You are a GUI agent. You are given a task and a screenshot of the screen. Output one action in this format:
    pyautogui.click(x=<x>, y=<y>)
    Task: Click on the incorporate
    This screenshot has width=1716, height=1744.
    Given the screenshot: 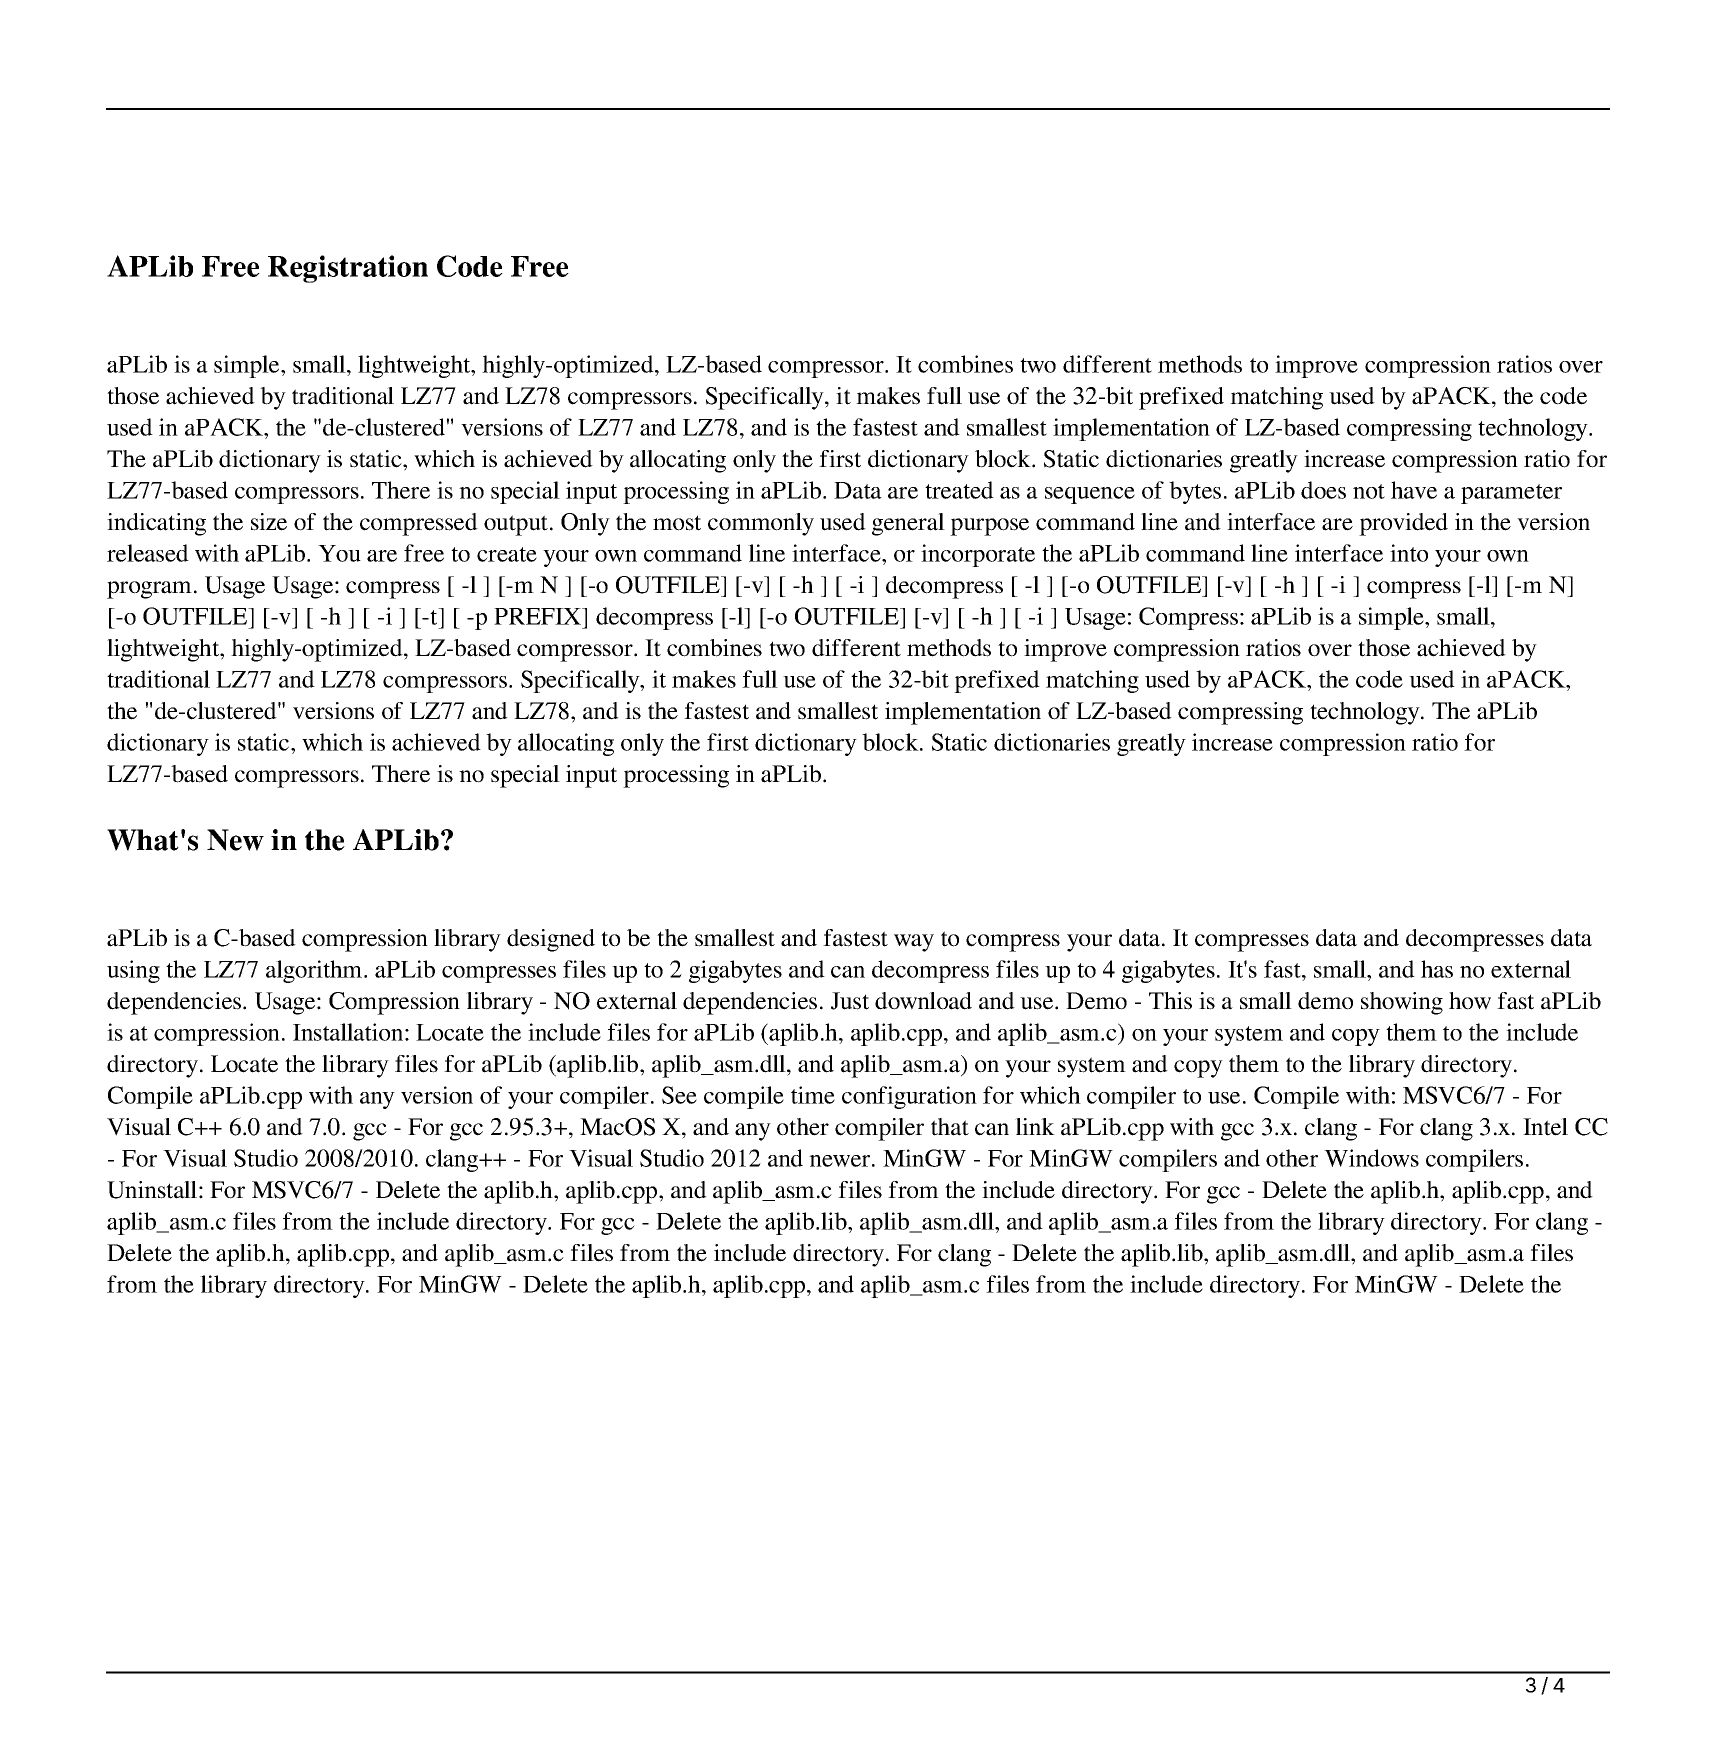 What is the action you would take?
    pyautogui.click(x=978, y=555)
